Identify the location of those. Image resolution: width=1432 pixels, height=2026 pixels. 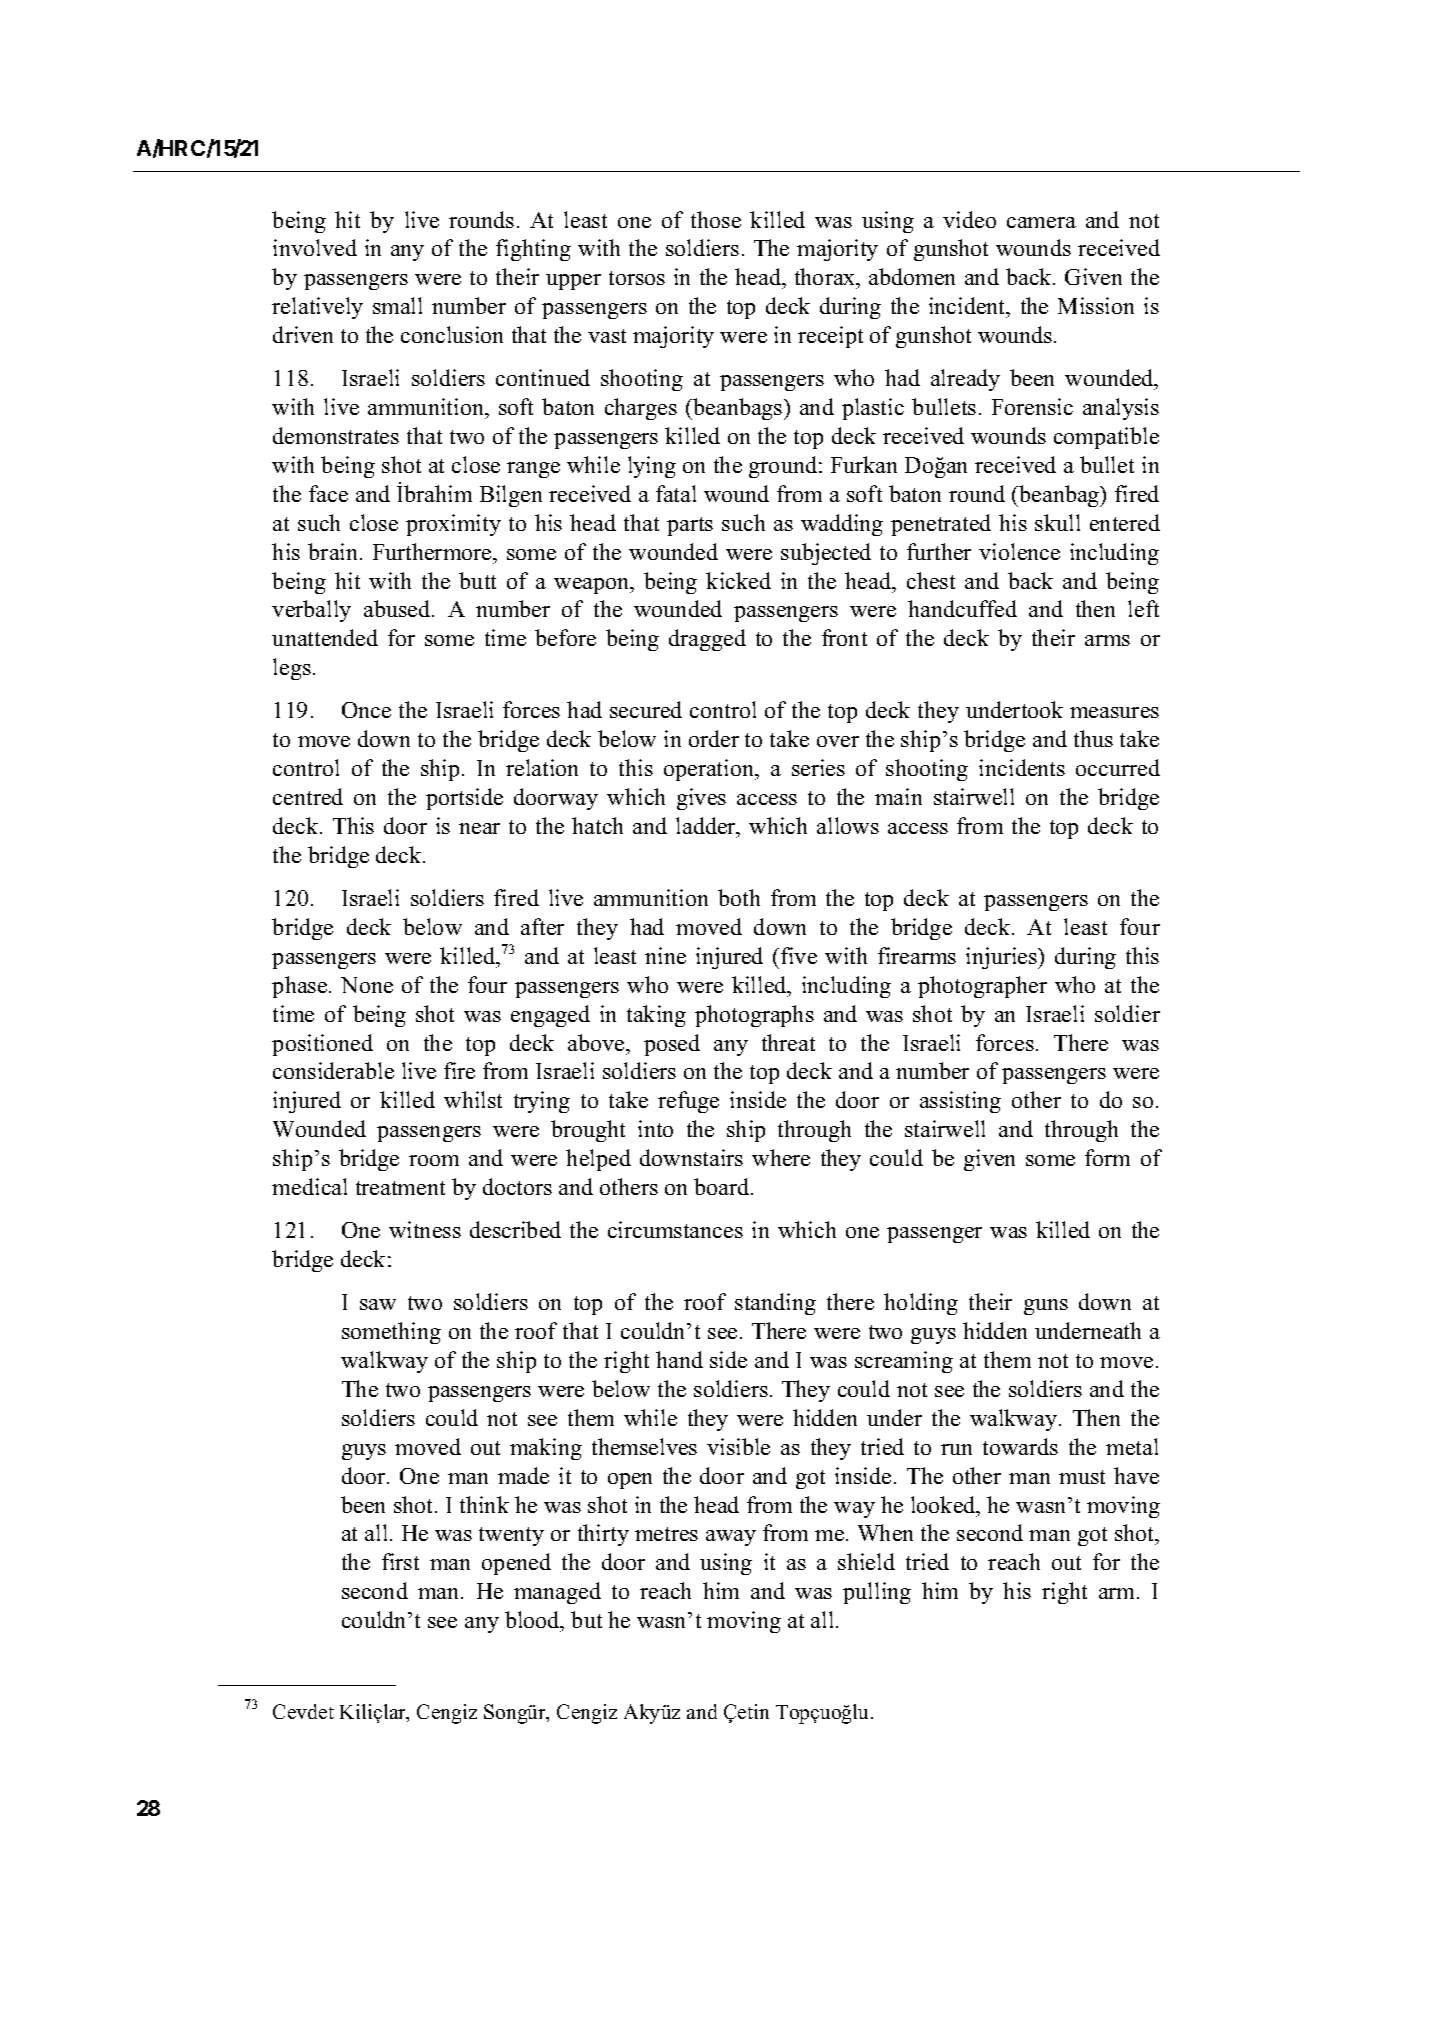
(716, 219).
